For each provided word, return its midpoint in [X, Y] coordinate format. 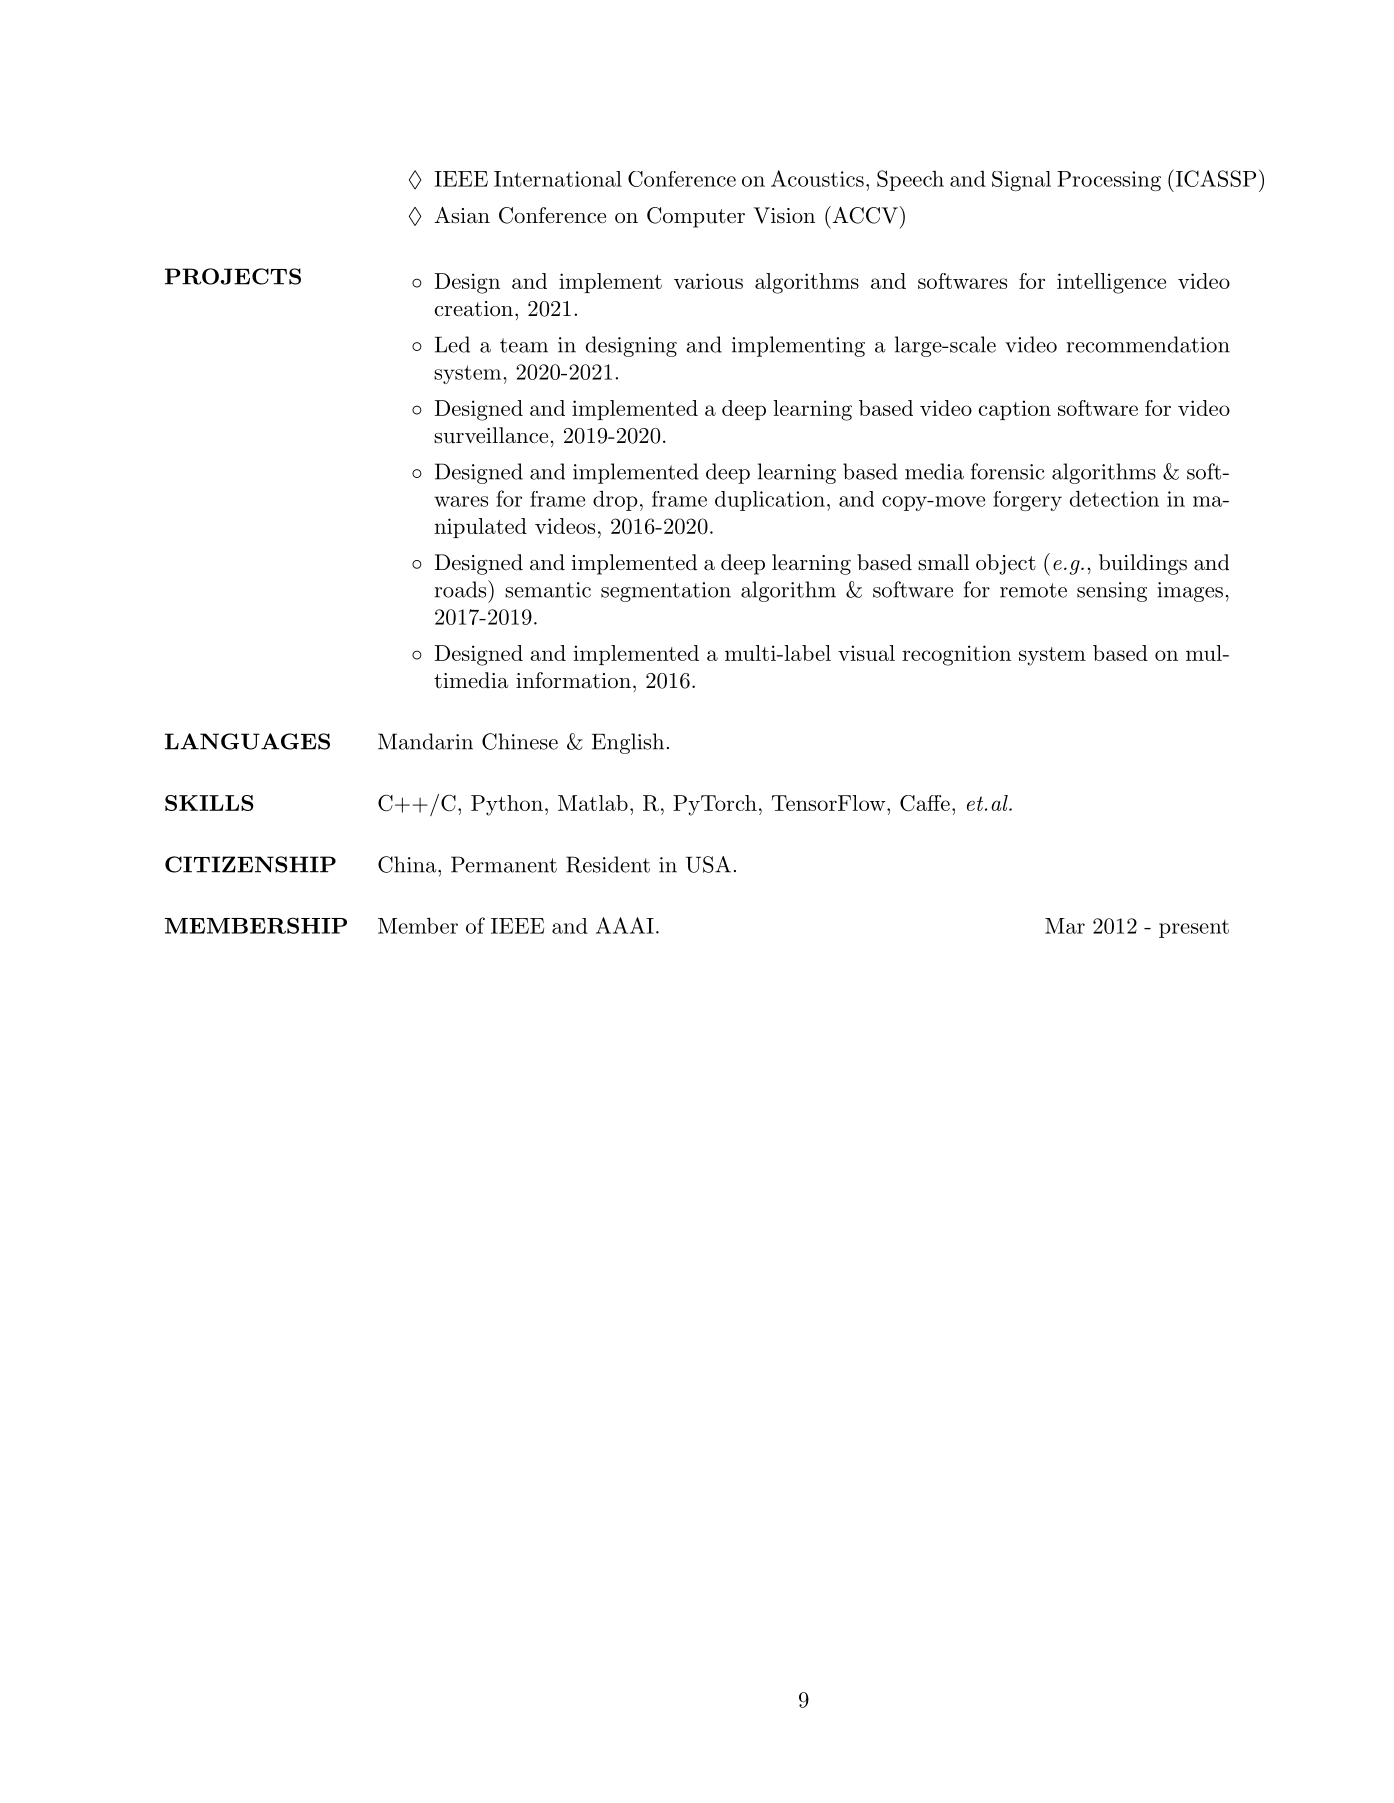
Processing [1109, 181]
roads [461, 589]
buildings [1143, 564]
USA [708, 864]
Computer [696, 217]
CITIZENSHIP [250, 864]
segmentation [666, 592]
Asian [462, 215]
